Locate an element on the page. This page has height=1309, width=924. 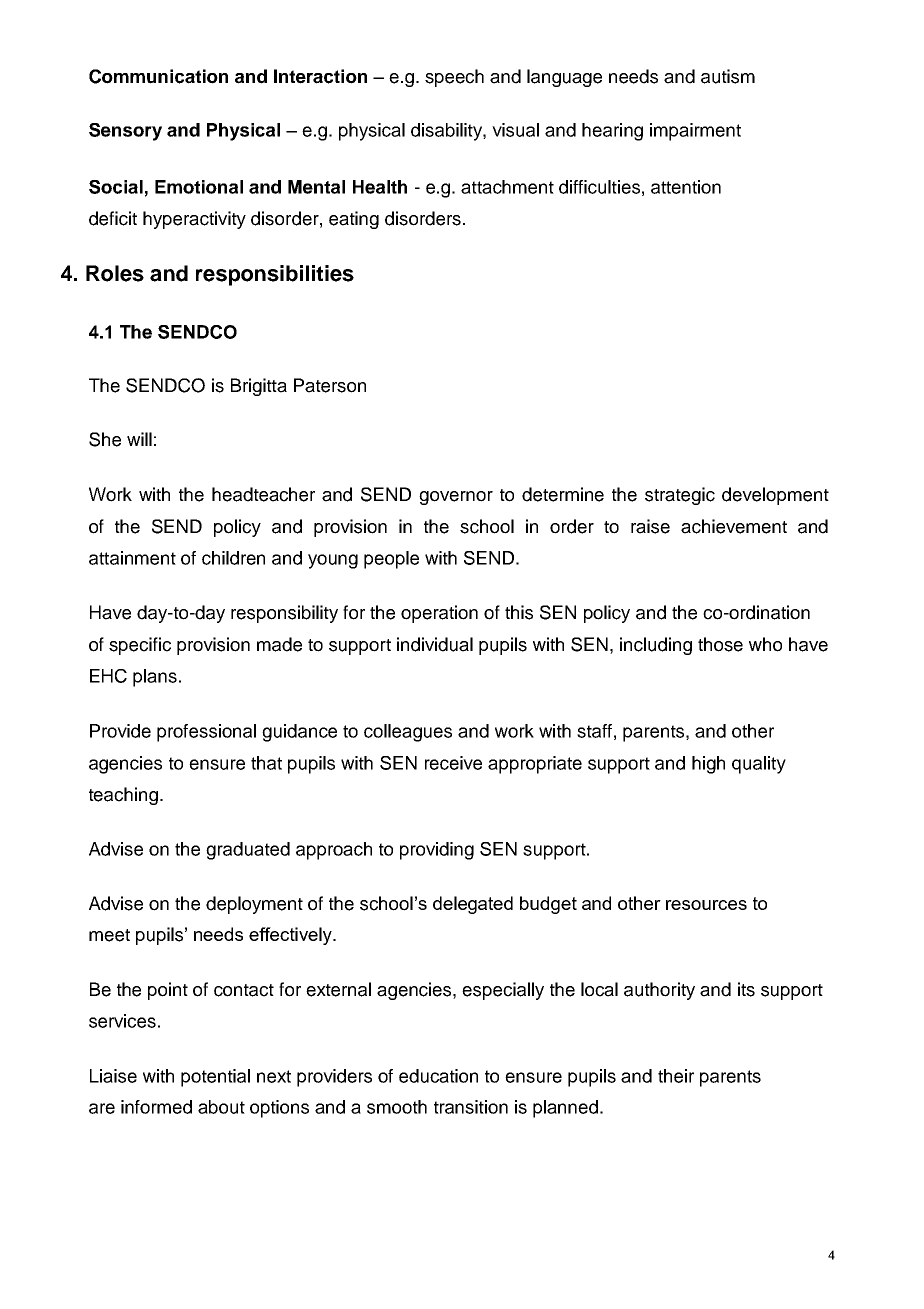
strategic is located at coordinates (680, 496).
